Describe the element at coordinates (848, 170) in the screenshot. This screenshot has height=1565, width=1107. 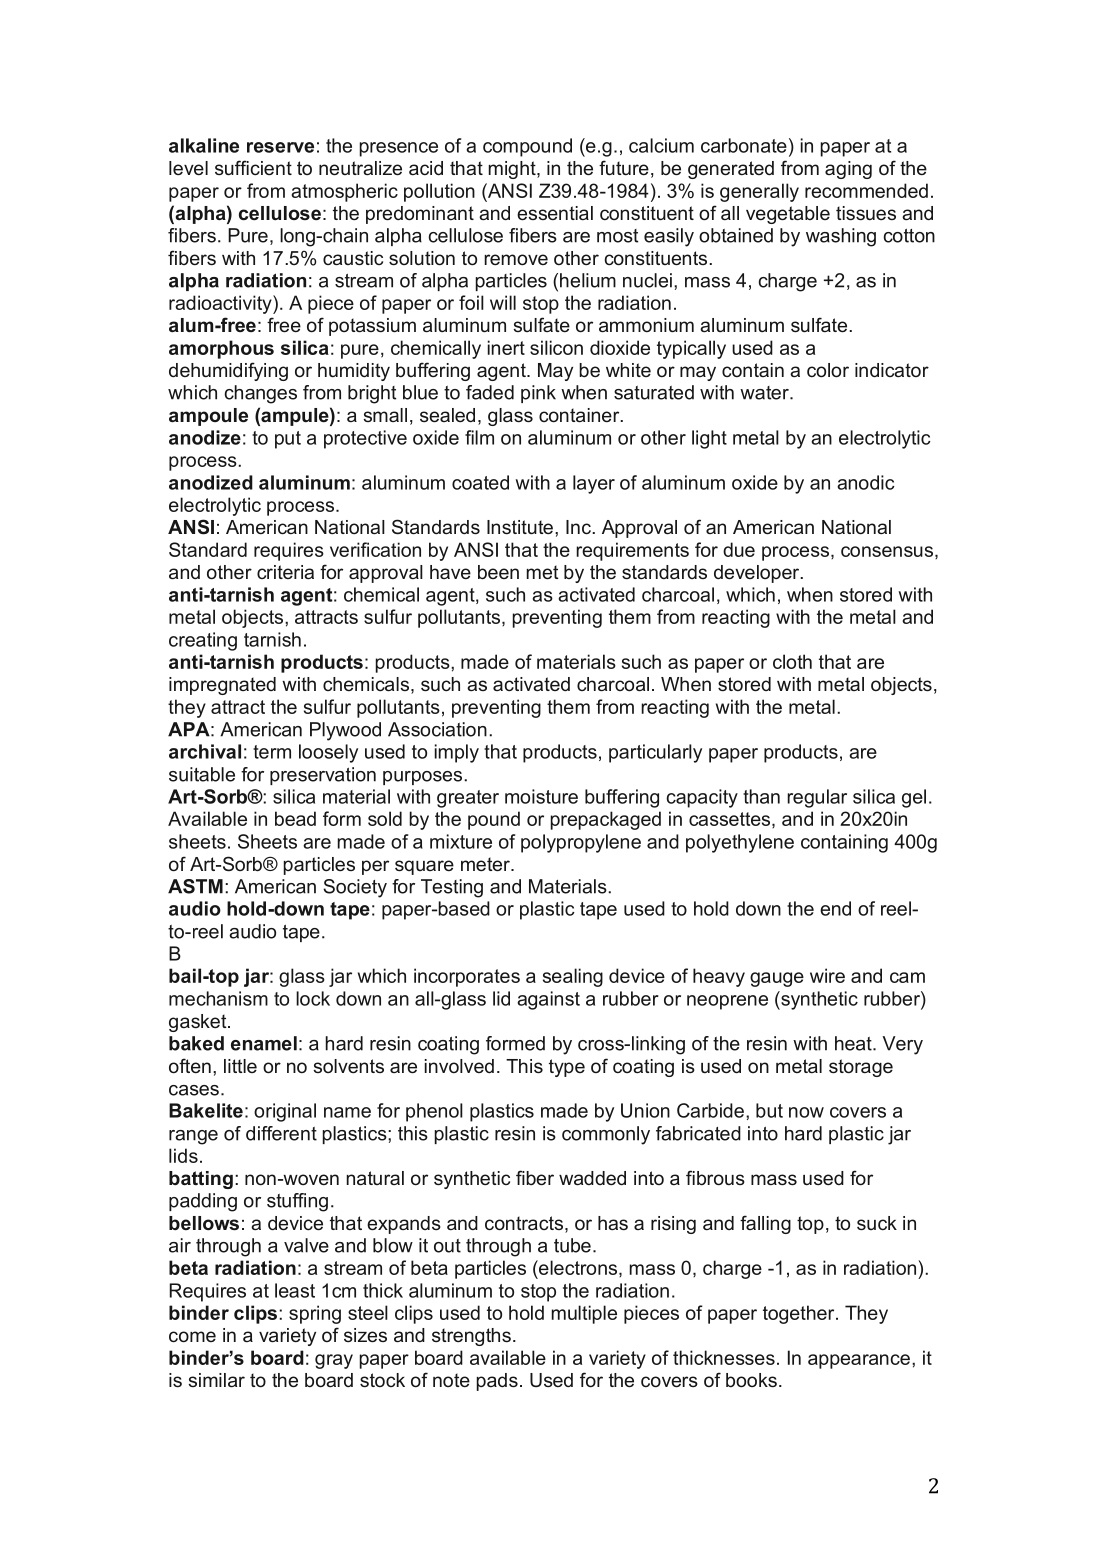
I see `aging` at that location.
